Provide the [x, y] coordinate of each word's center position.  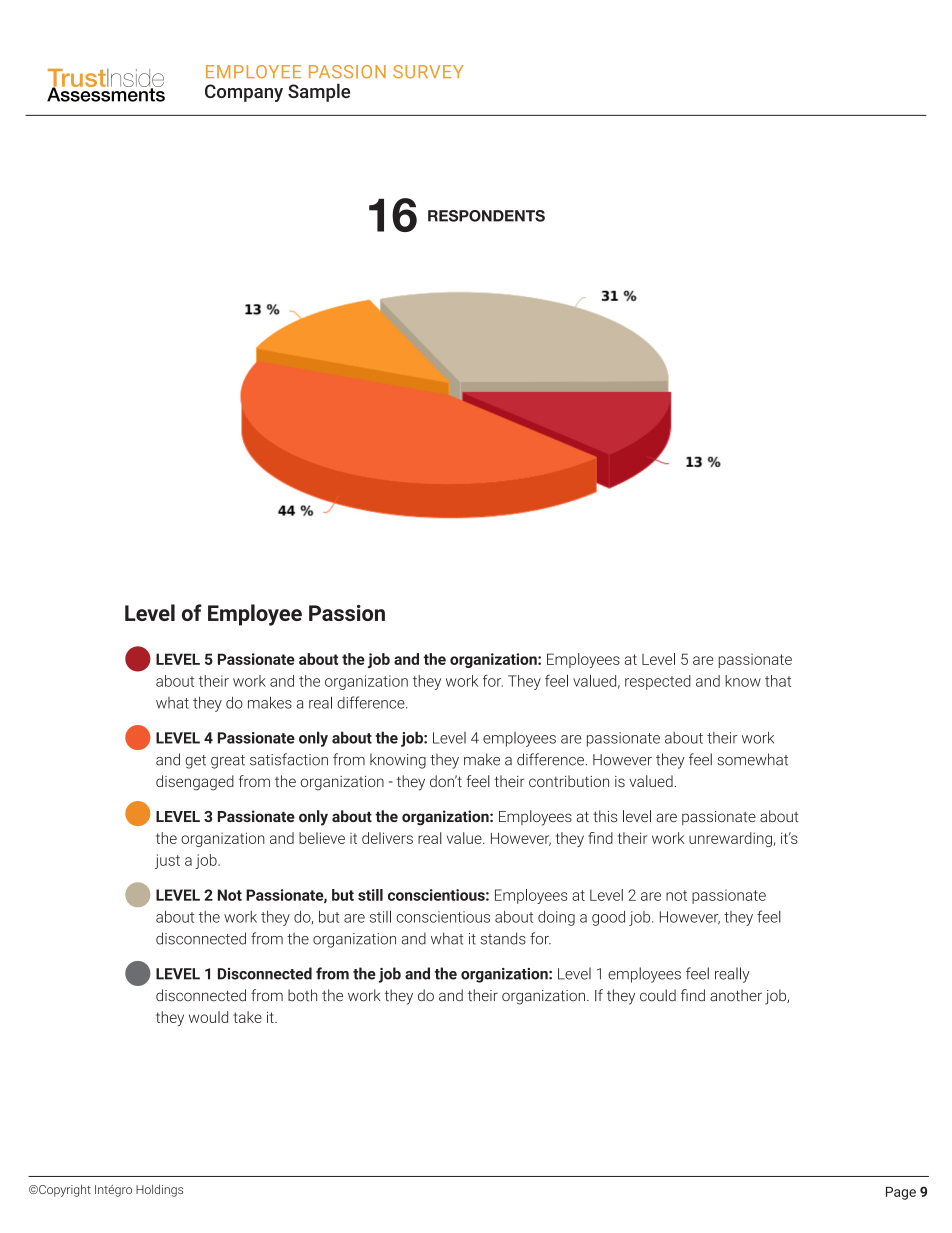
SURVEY [428, 72]
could [658, 995]
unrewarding [730, 839]
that [778, 681]
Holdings [159, 1190]
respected [658, 682]
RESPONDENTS [486, 216]
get [195, 762]
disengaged [195, 783]
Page [901, 1193]
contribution [569, 781]
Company [244, 93]
